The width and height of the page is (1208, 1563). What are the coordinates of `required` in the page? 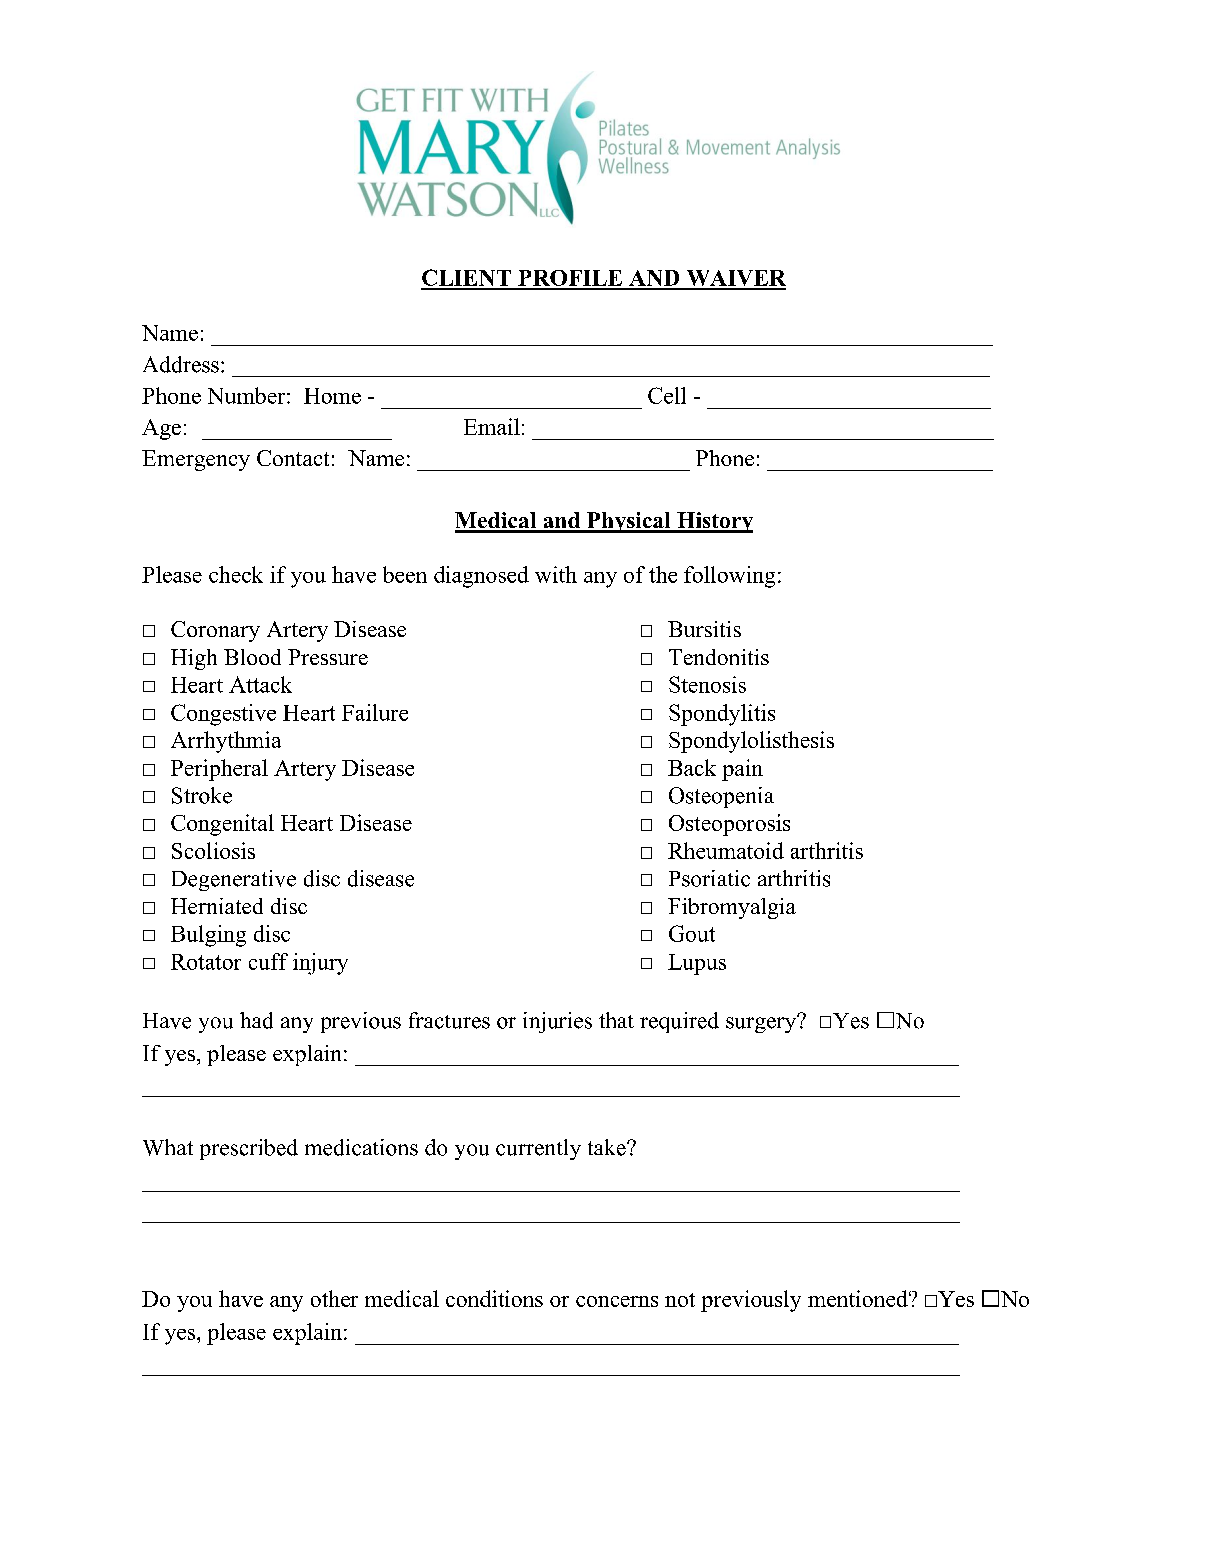 It's located at (679, 1022).
